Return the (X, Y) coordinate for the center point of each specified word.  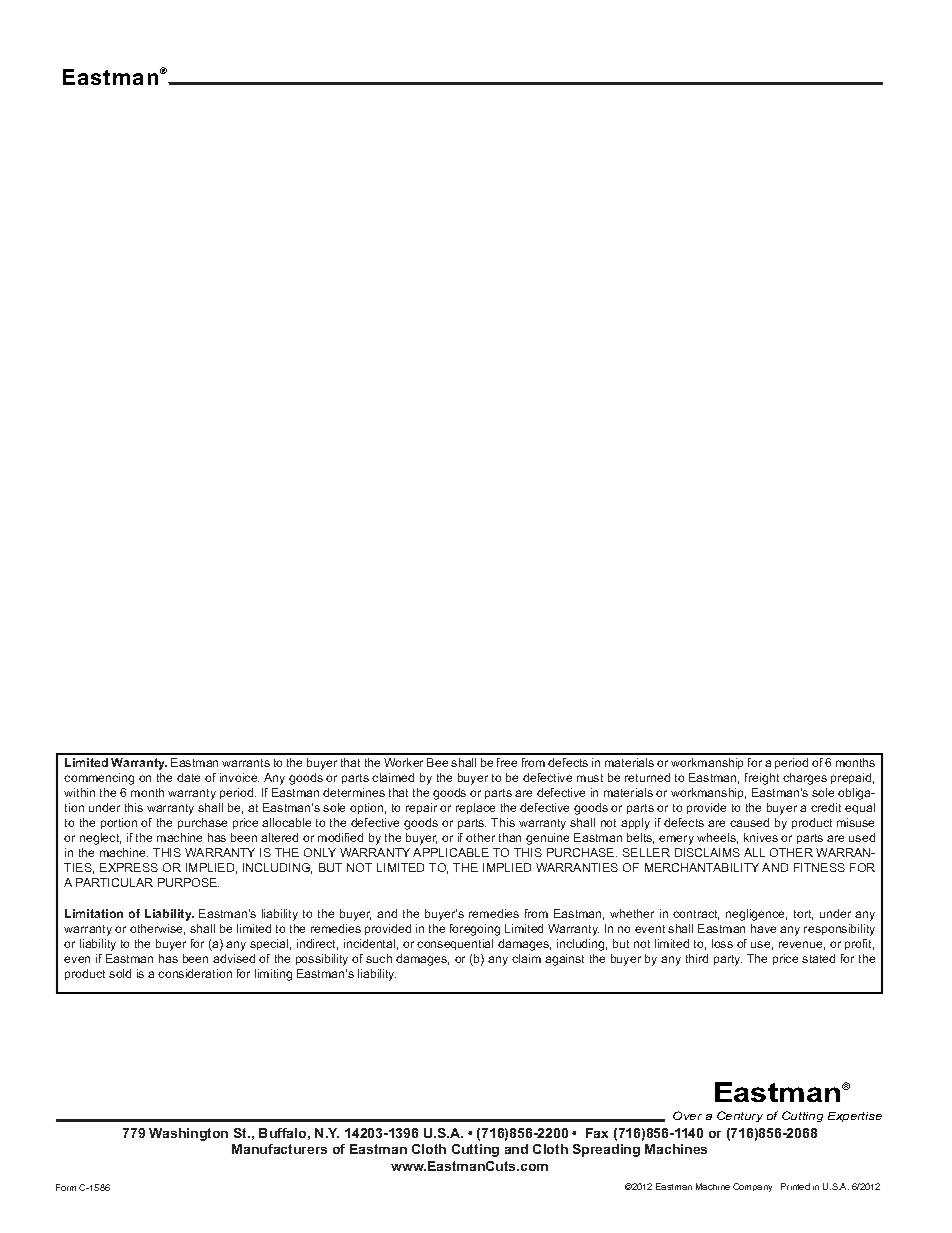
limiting (273, 975)
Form (66, 1187)
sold (120, 973)
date (188, 777)
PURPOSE (188, 882)
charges (805, 779)
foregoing (475, 930)
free (507, 762)
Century (740, 1116)
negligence (756, 915)
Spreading (606, 1150)
